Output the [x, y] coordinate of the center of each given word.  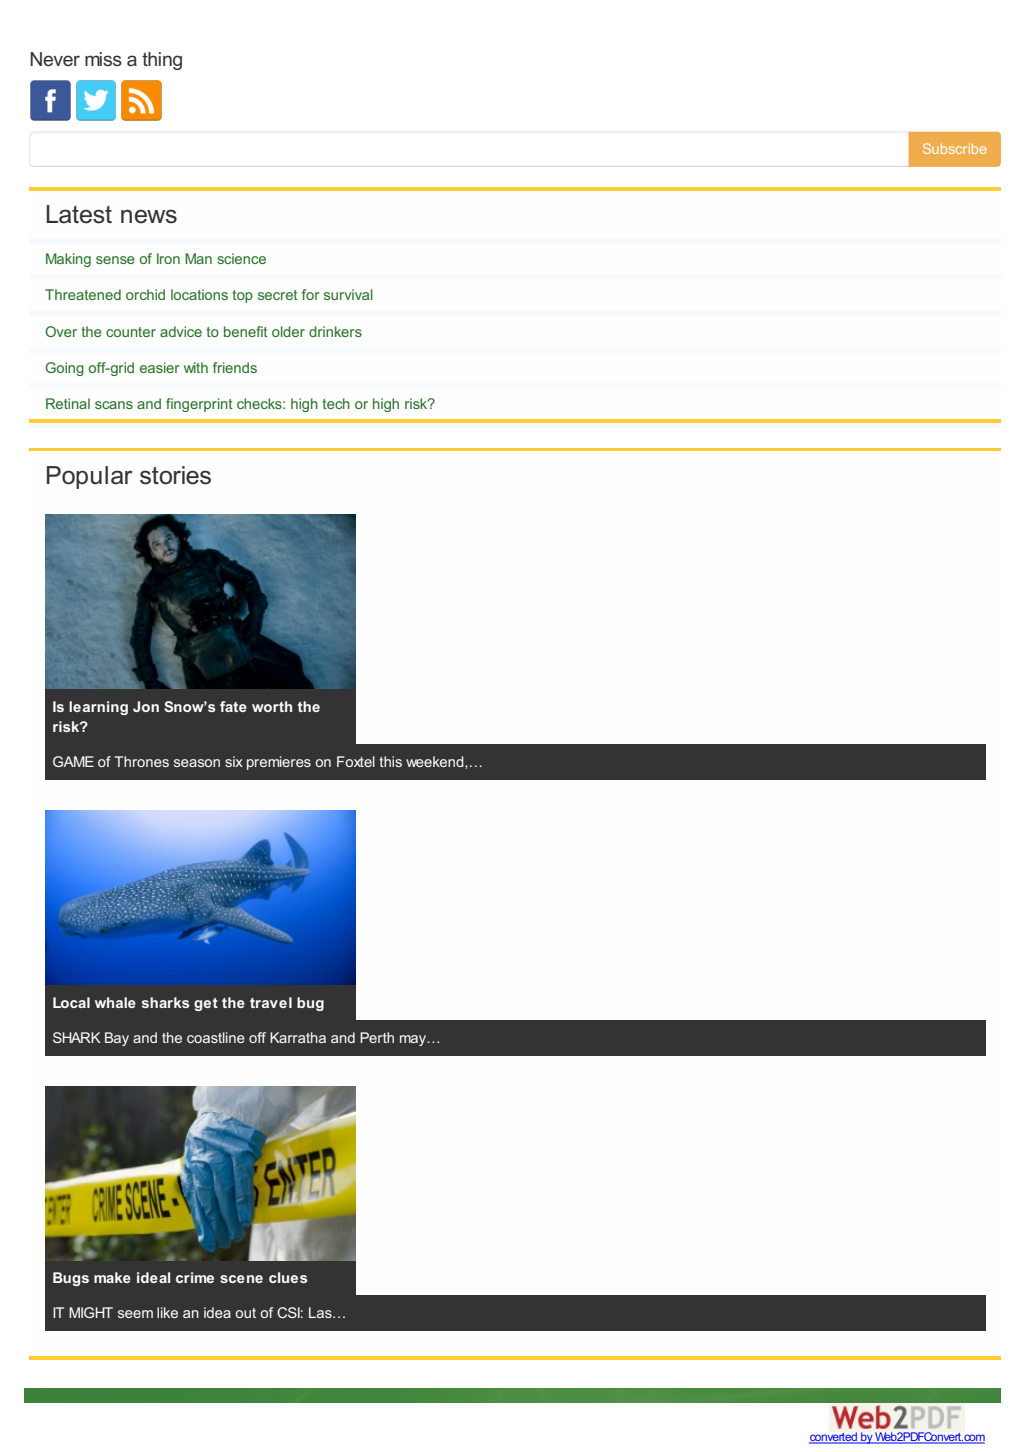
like [167, 1312]
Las [321, 1312]
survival [348, 294]
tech [336, 403]
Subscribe [955, 148]
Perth [377, 1037]
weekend [436, 762]
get [206, 1004]
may [414, 1040]
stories [175, 475]
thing [162, 61]
